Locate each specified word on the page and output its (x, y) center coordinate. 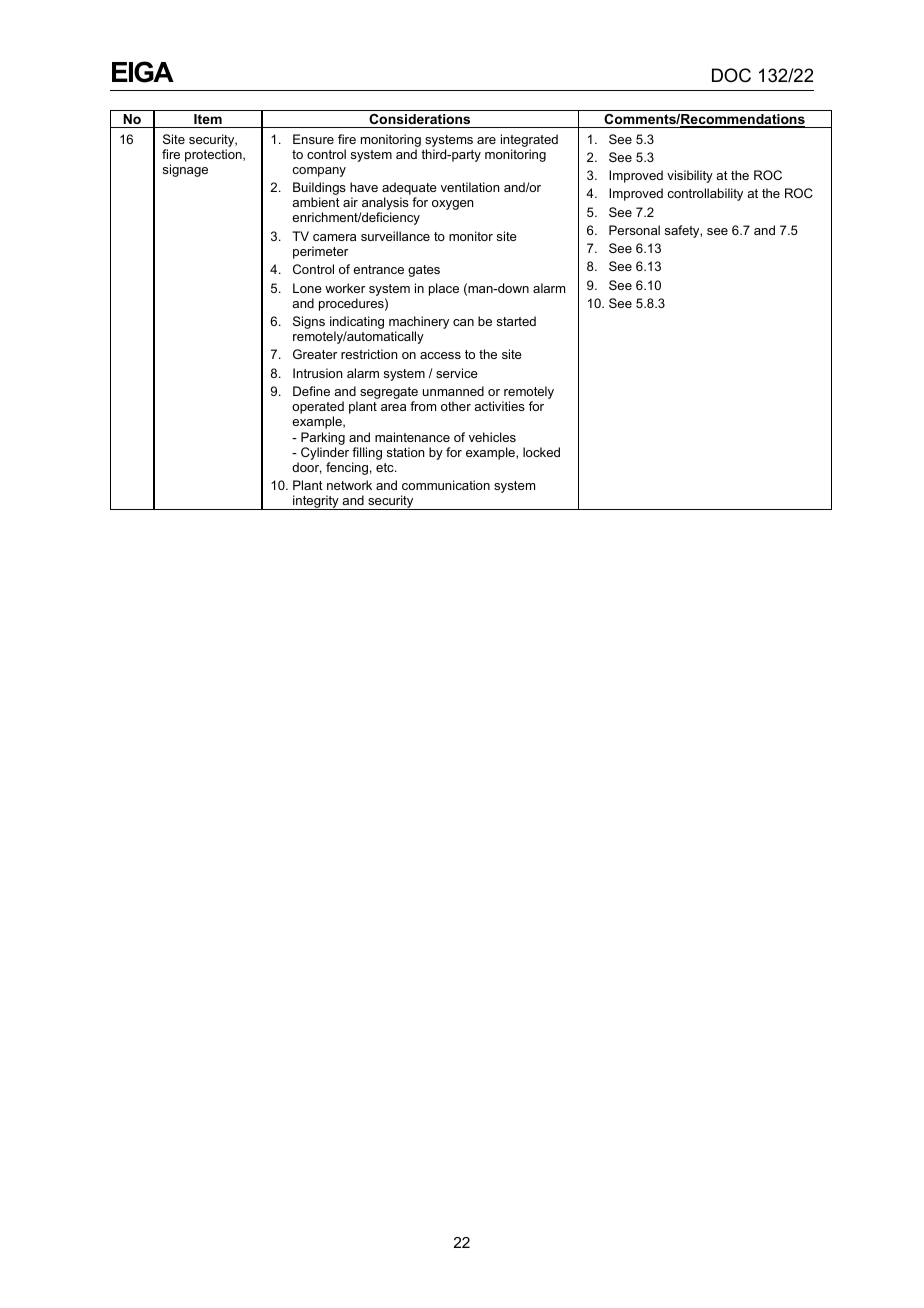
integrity (316, 502)
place (444, 289)
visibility (690, 176)
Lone (307, 288)
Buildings (319, 190)
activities (499, 406)
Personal (634, 230)
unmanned (453, 391)
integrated (529, 140)
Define (311, 391)
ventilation (470, 187)
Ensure (313, 139)
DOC (731, 75)
